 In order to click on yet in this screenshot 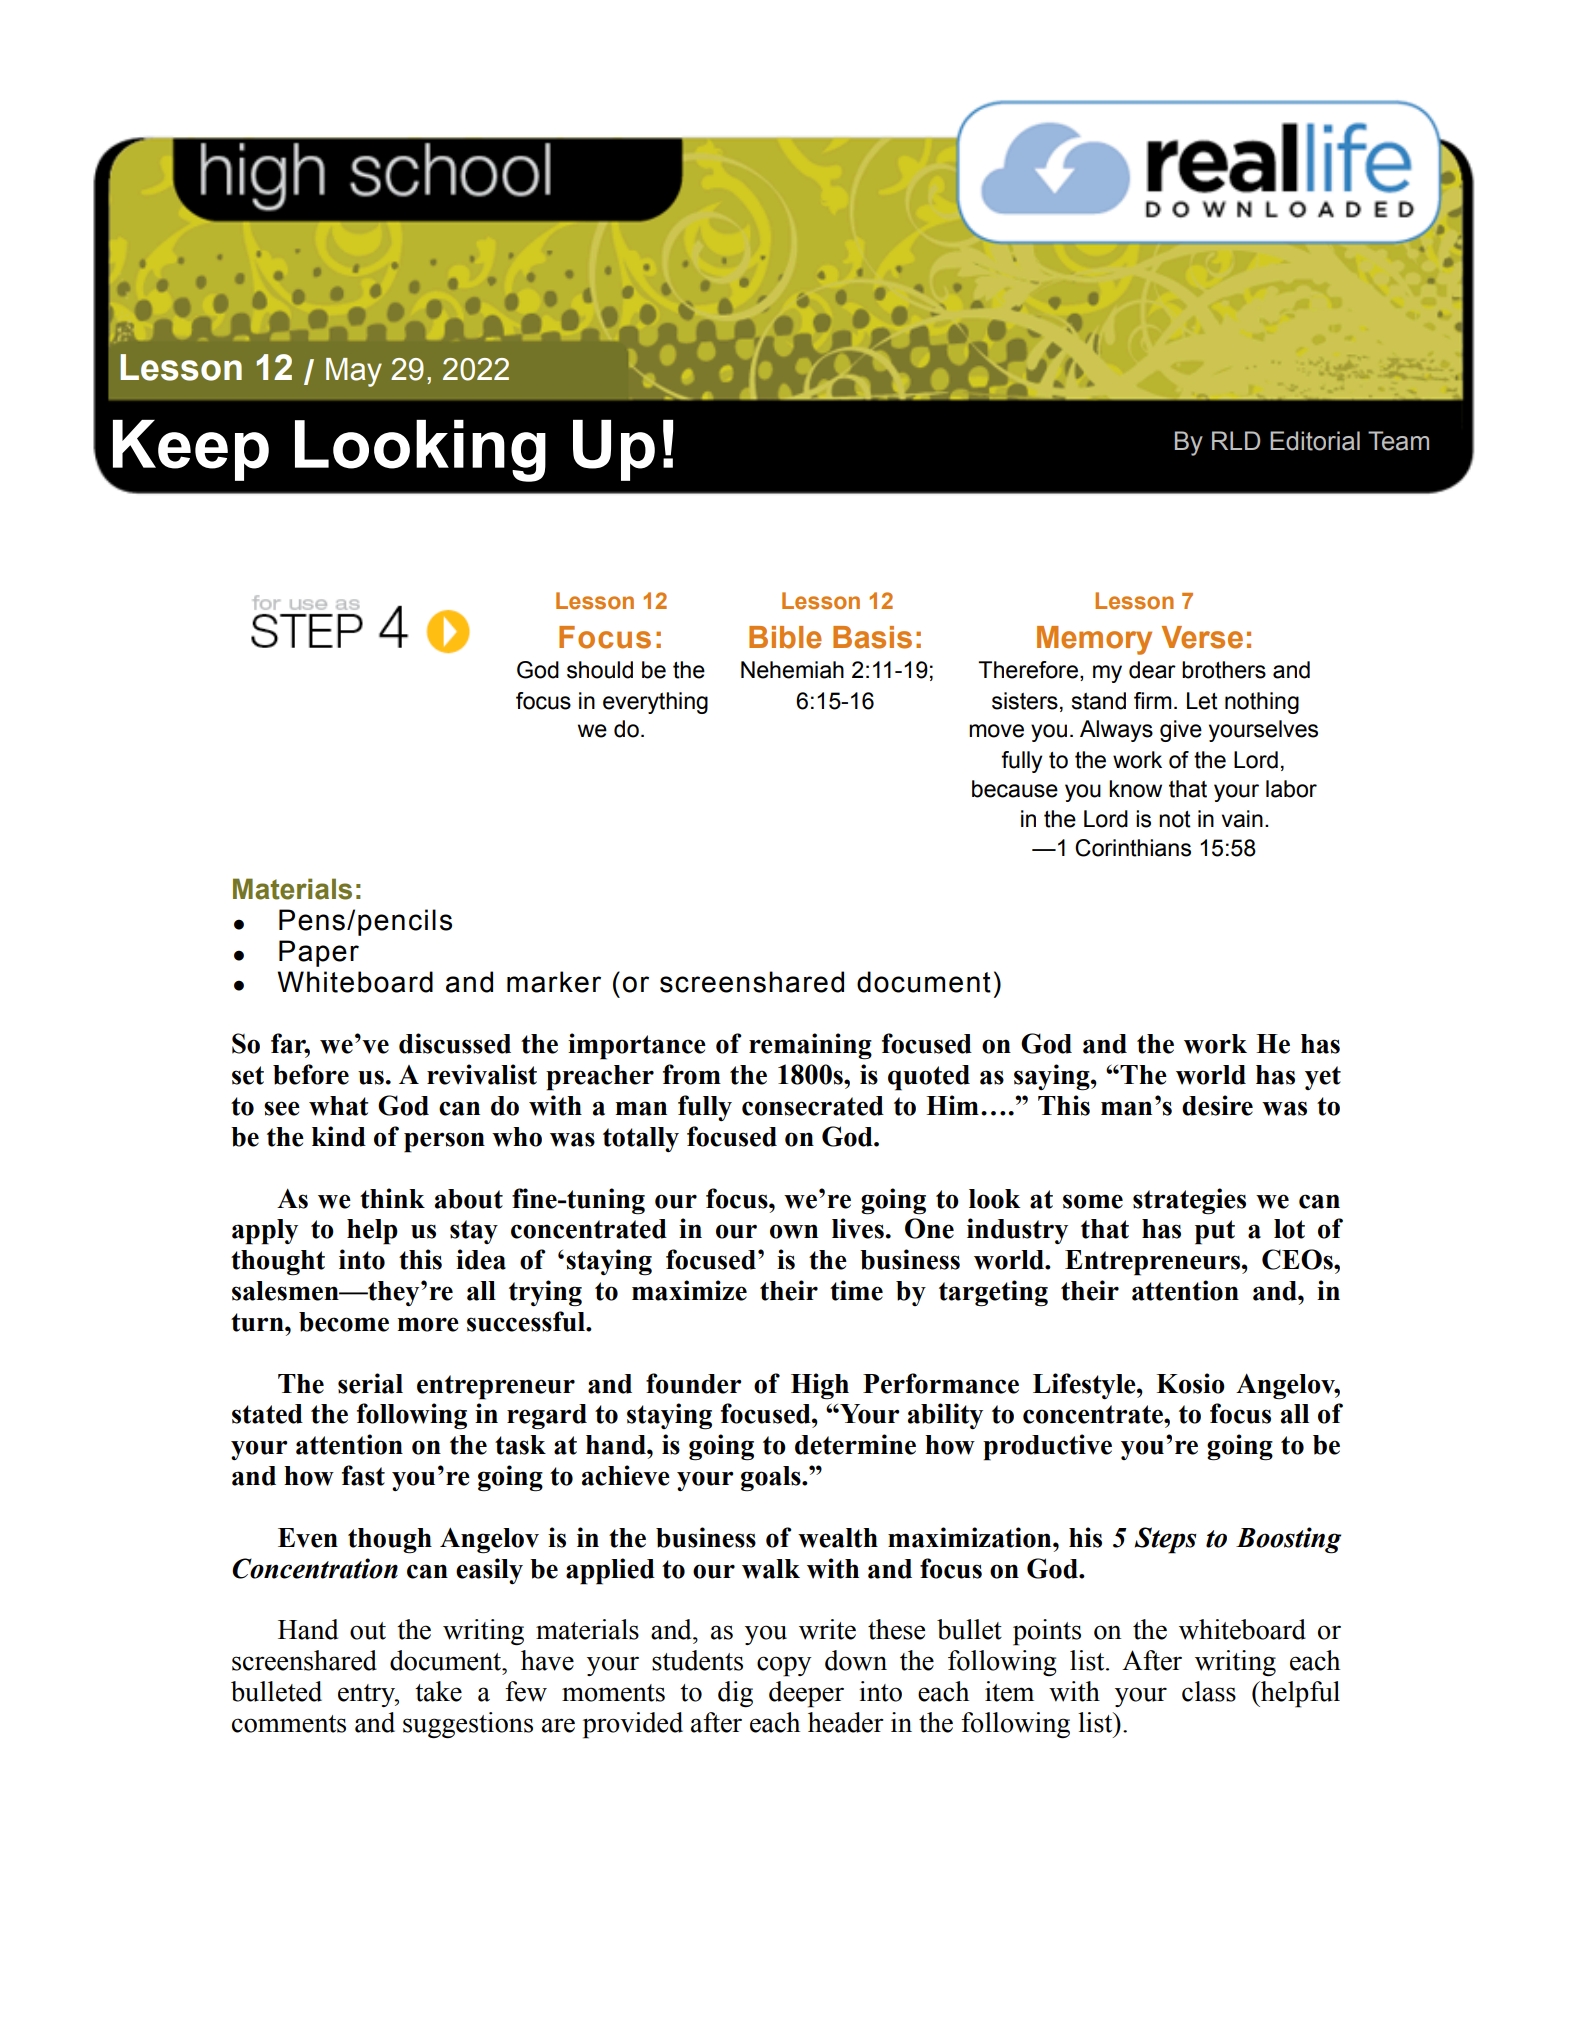, I will do `click(1323, 1078)`.
